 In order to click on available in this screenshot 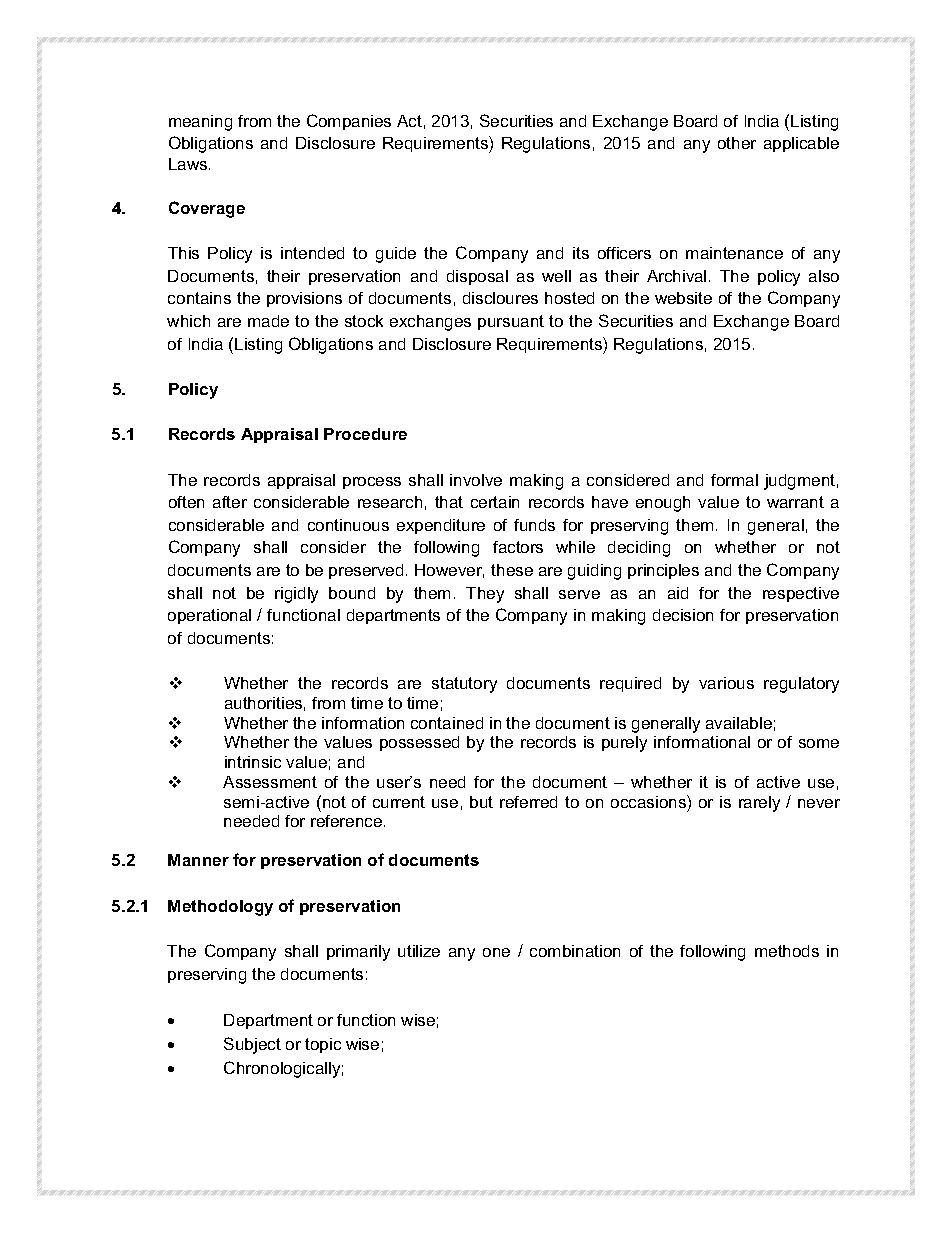, I will do `click(739, 723)`.
